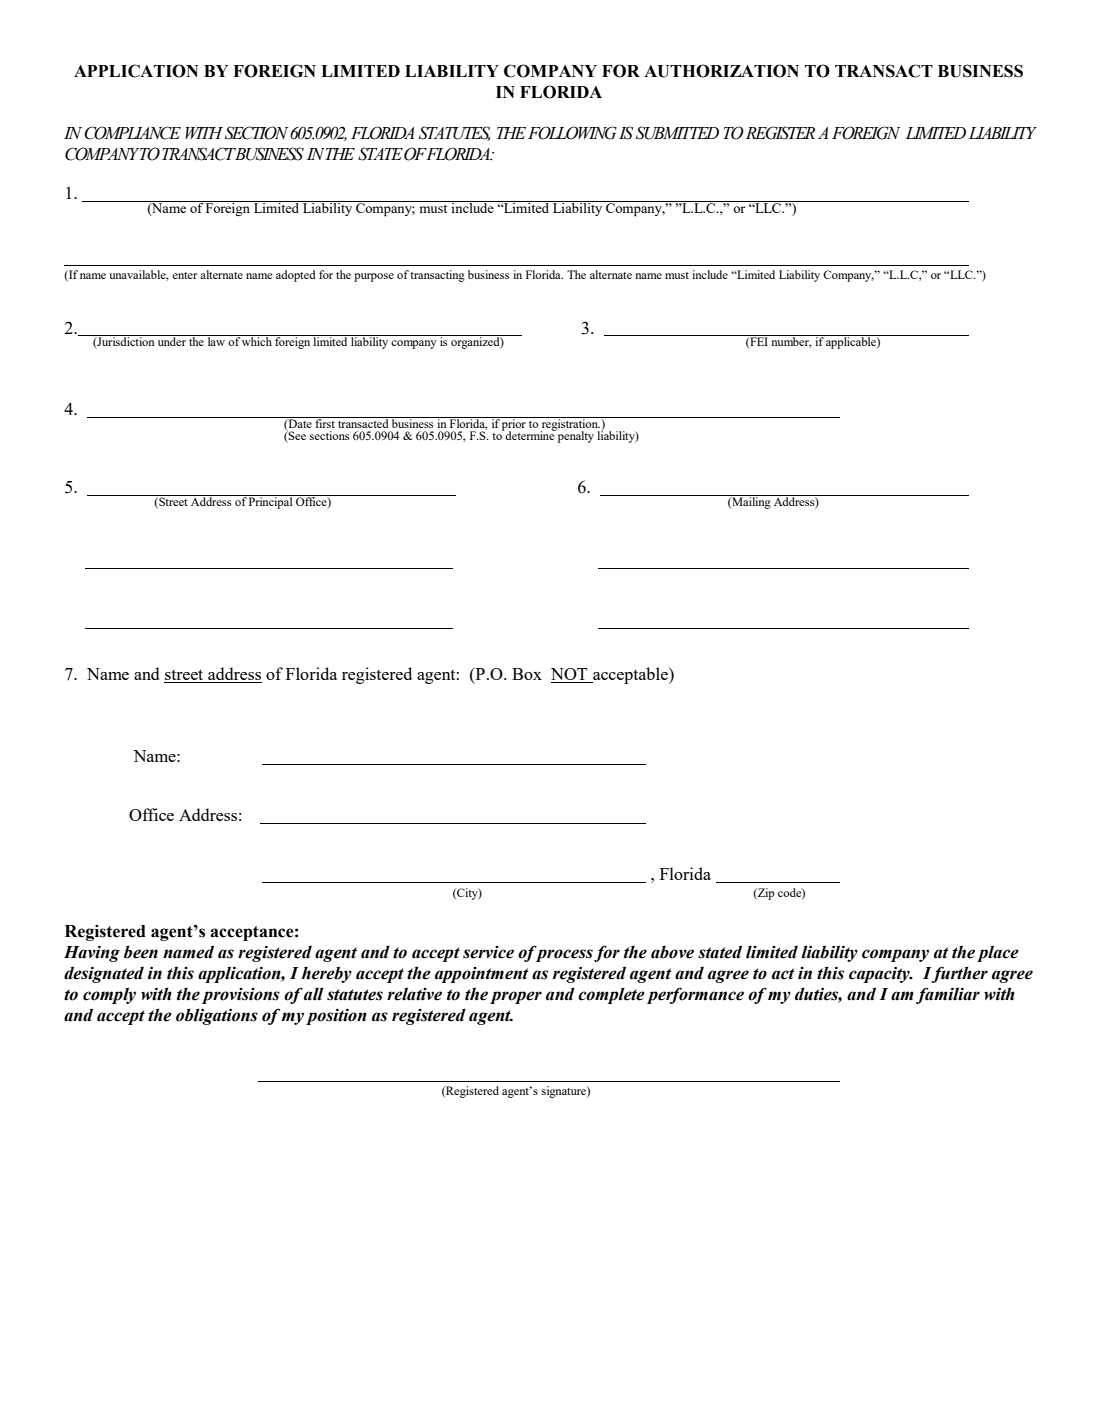  I want to click on prior, so click(514, 425).
